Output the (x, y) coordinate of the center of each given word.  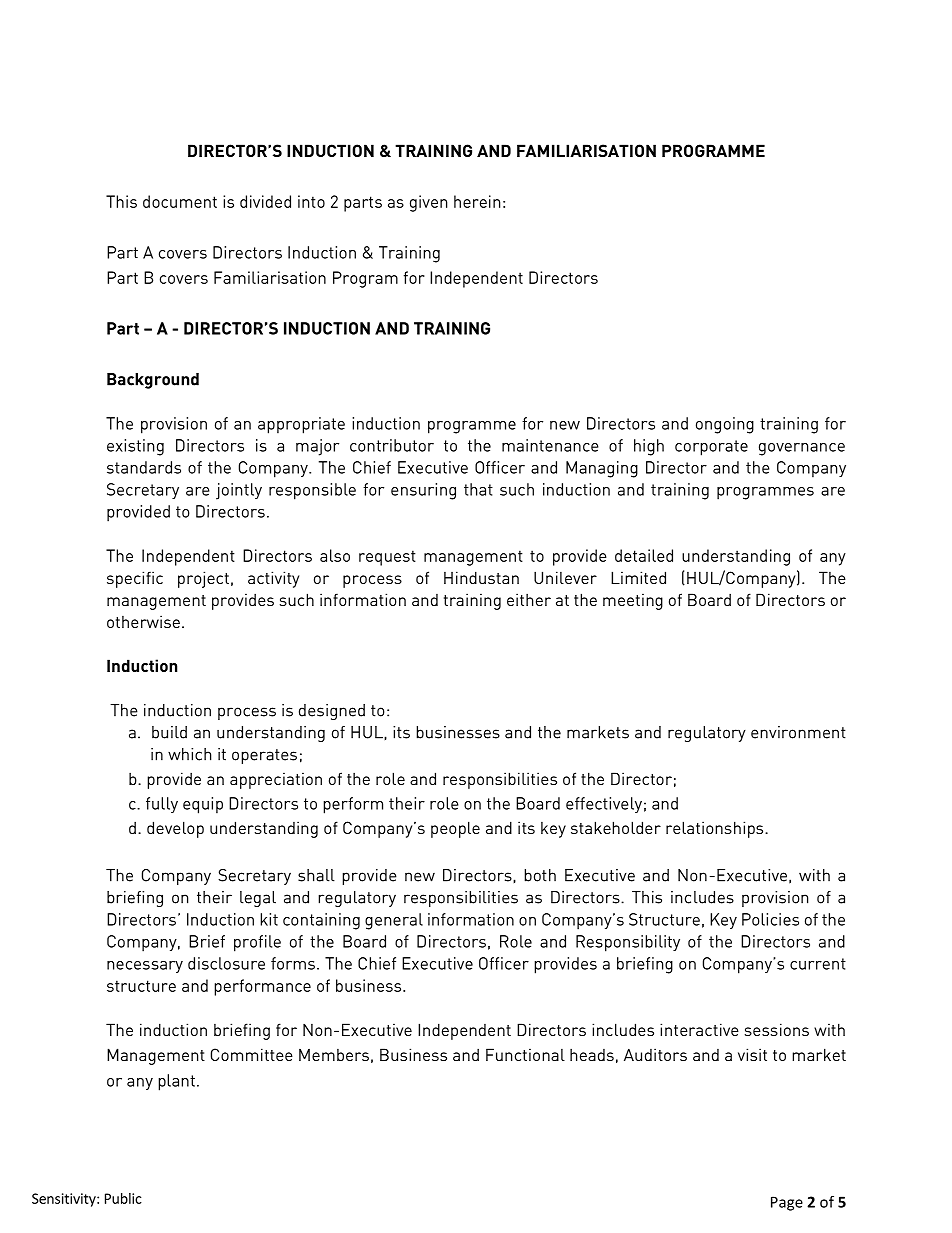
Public (123, 1198)
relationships (716, 829)
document (180, 201)
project (203, 579)
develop (175, 829)
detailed (644, 555)
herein (477, 201)
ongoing (725, 425)
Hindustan (481, 577)
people (455, 829)
